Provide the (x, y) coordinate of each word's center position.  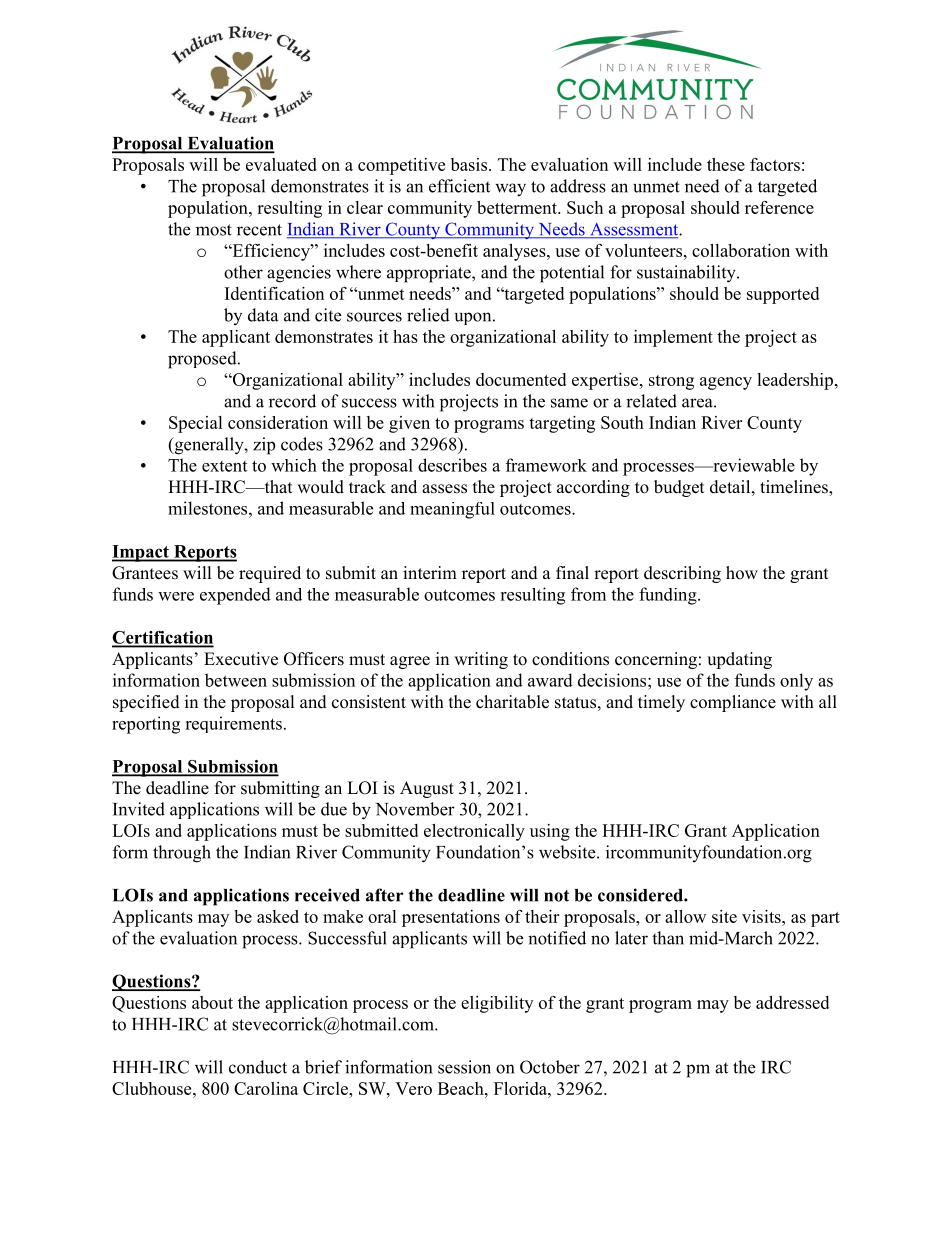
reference (779, 207)
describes (452, 465)
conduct (258, 1067)
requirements (233, 724)
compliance (733, 703)
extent (224, 466)
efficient (459, 186)
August (427, 789)
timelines (795, 488)
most (214, 230)
